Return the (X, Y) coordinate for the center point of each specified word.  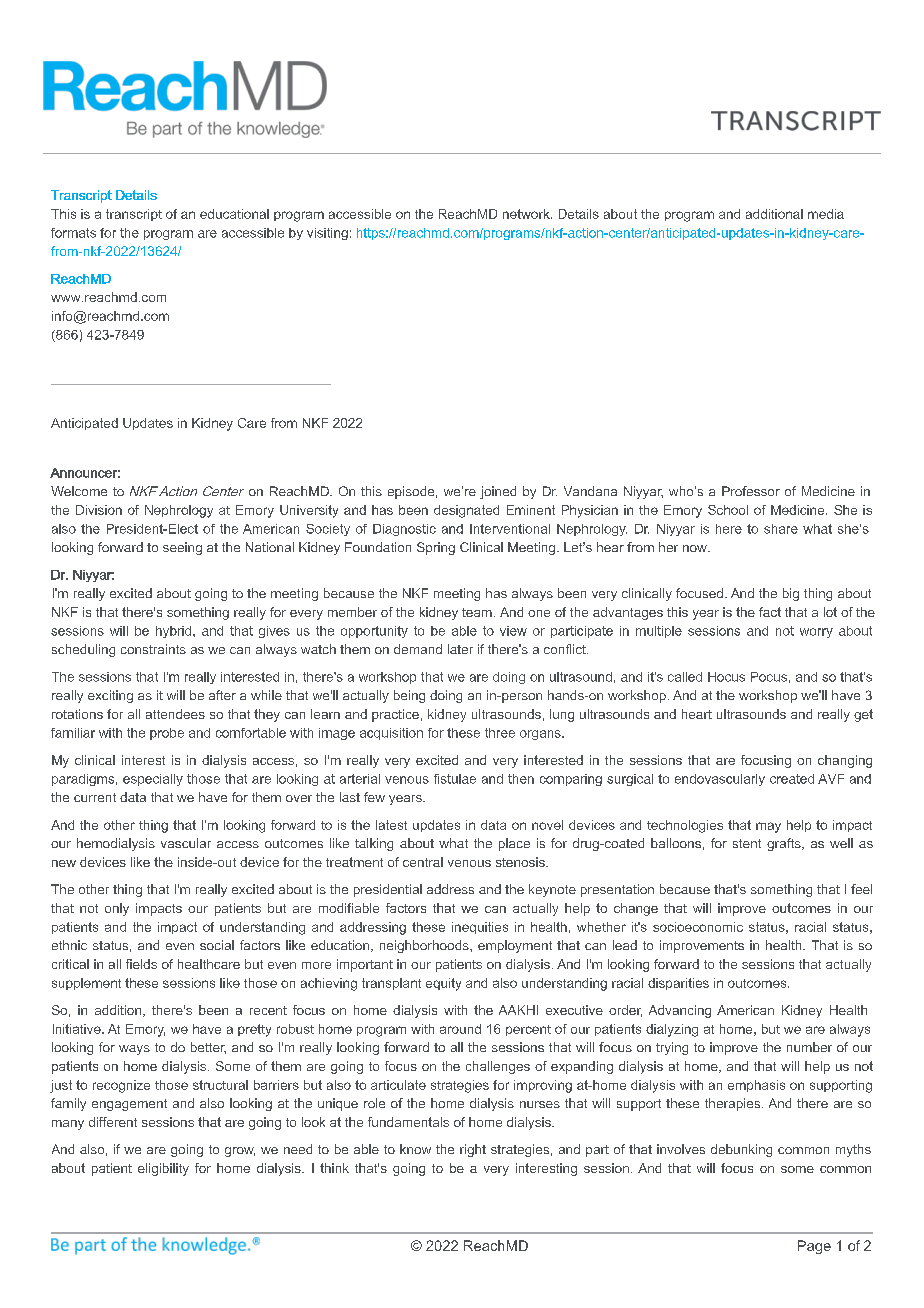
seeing (182, 548)
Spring (436, 548)
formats (73, 233)
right (473, 1150)
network (527, 214)
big (791, 594)
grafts (785, 844)
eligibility (163, 1169)
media (826, 214)
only (117, 909)
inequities (480, 928)
